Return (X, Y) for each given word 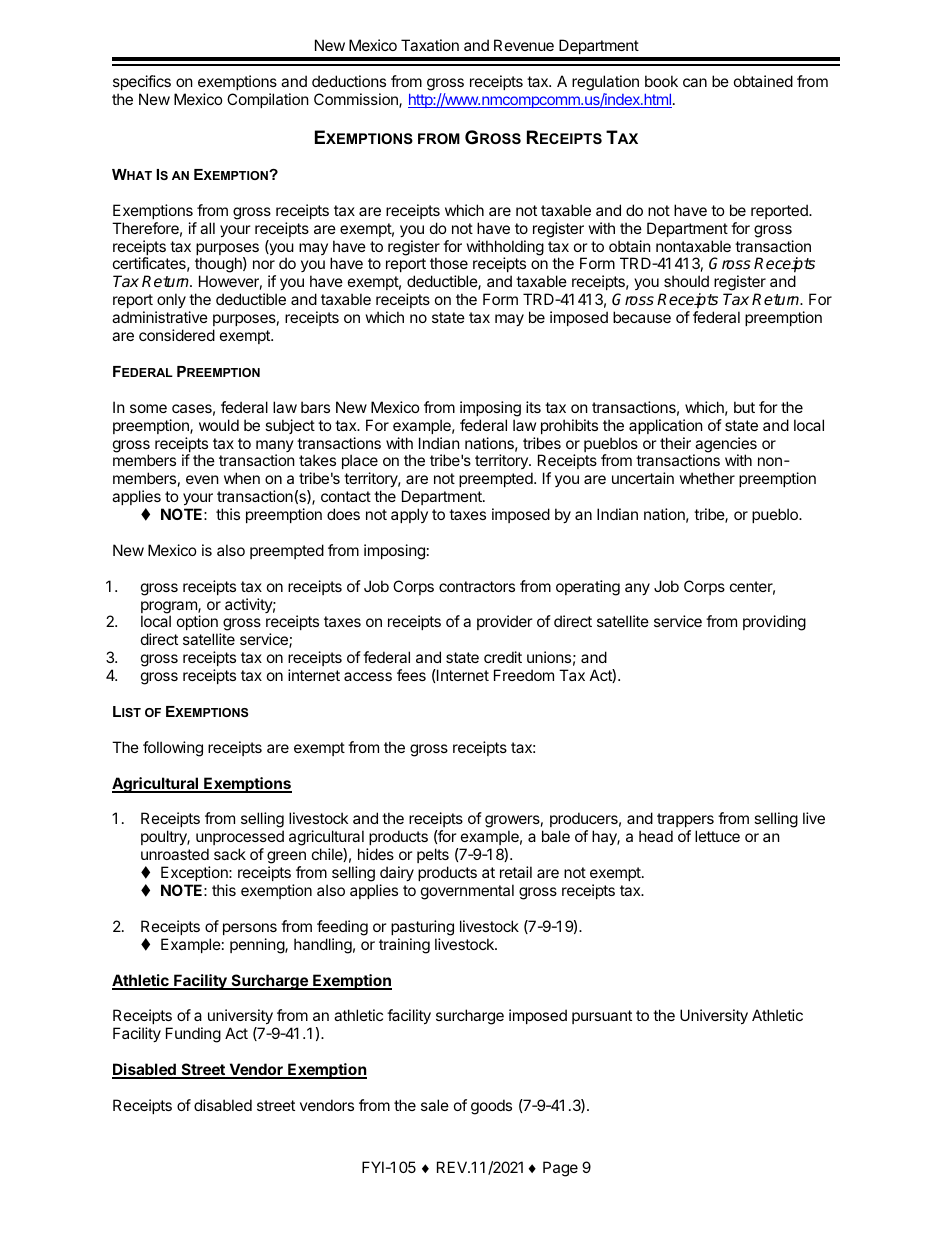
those (449, 263)
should (686, 281)
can (695, 82)
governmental (467, 892)
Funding (193, 1035)
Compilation (268, 100)
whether (707, 478)
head (656, 836)
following (173, 749)
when (242, 478)
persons (250, 929)
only (171, 300)
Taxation (430, 45)
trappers (685, 822)
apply (409, 515)
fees (411, 675)
